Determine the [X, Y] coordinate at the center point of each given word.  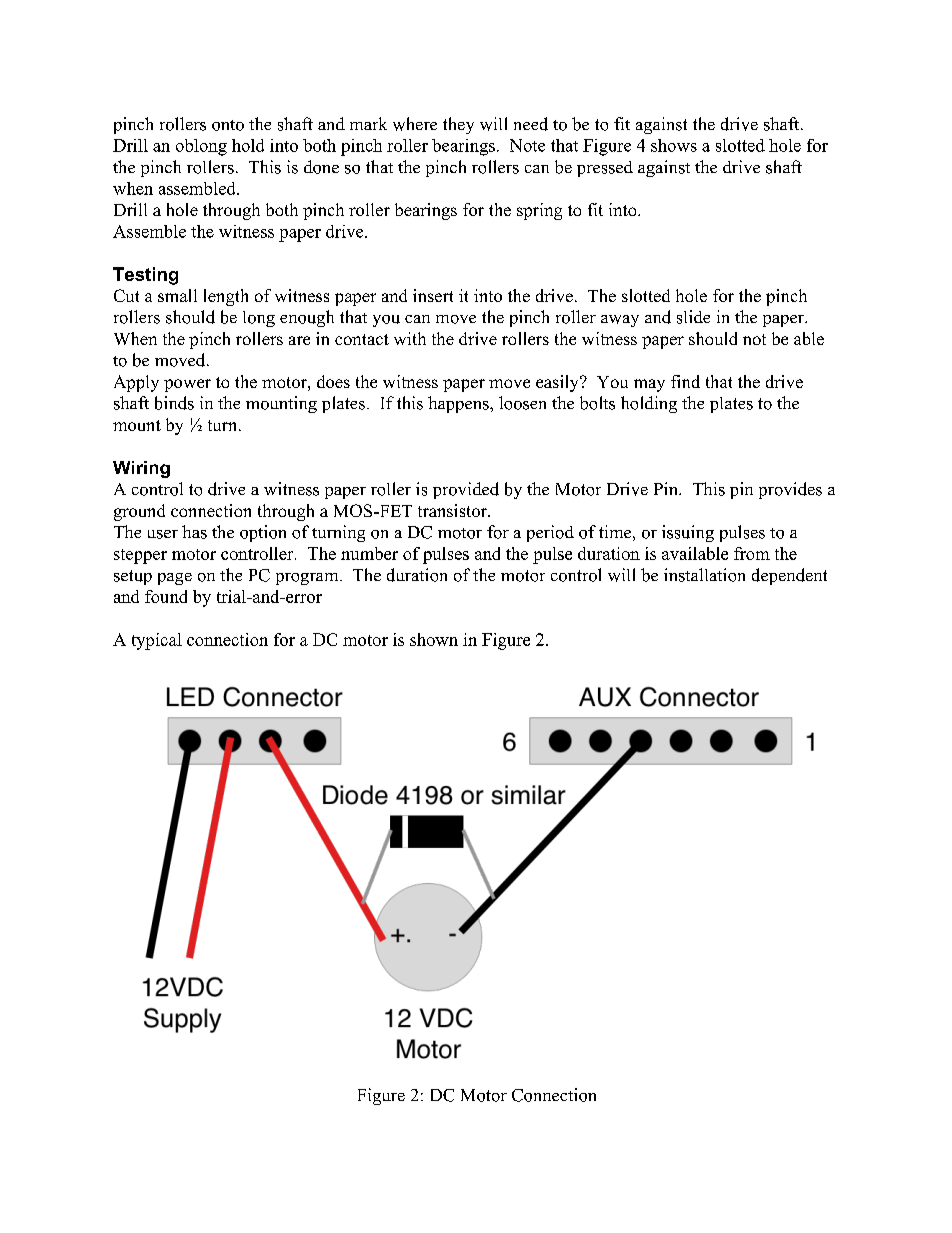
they [458, 125]
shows [674, 145]
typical [157, 641]
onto [228, 125]
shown [434, 639]
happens [459, 404]
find [685, 381]
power [187, 385]
